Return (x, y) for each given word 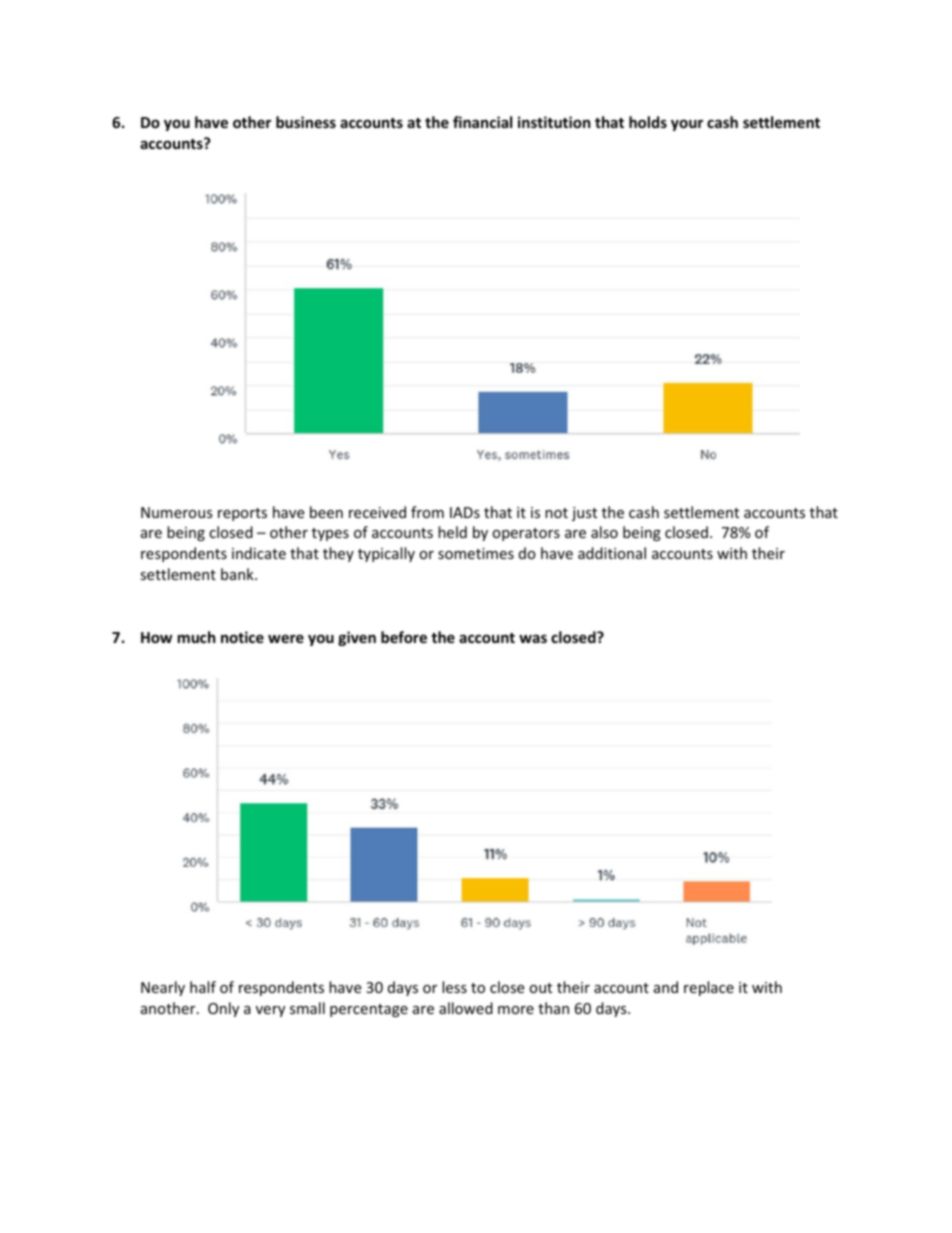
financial (482, 122)
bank (238, 574)
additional (612, 553)
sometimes (476, 553)
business (306, 122)
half (203, 987)
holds (648, 122)
